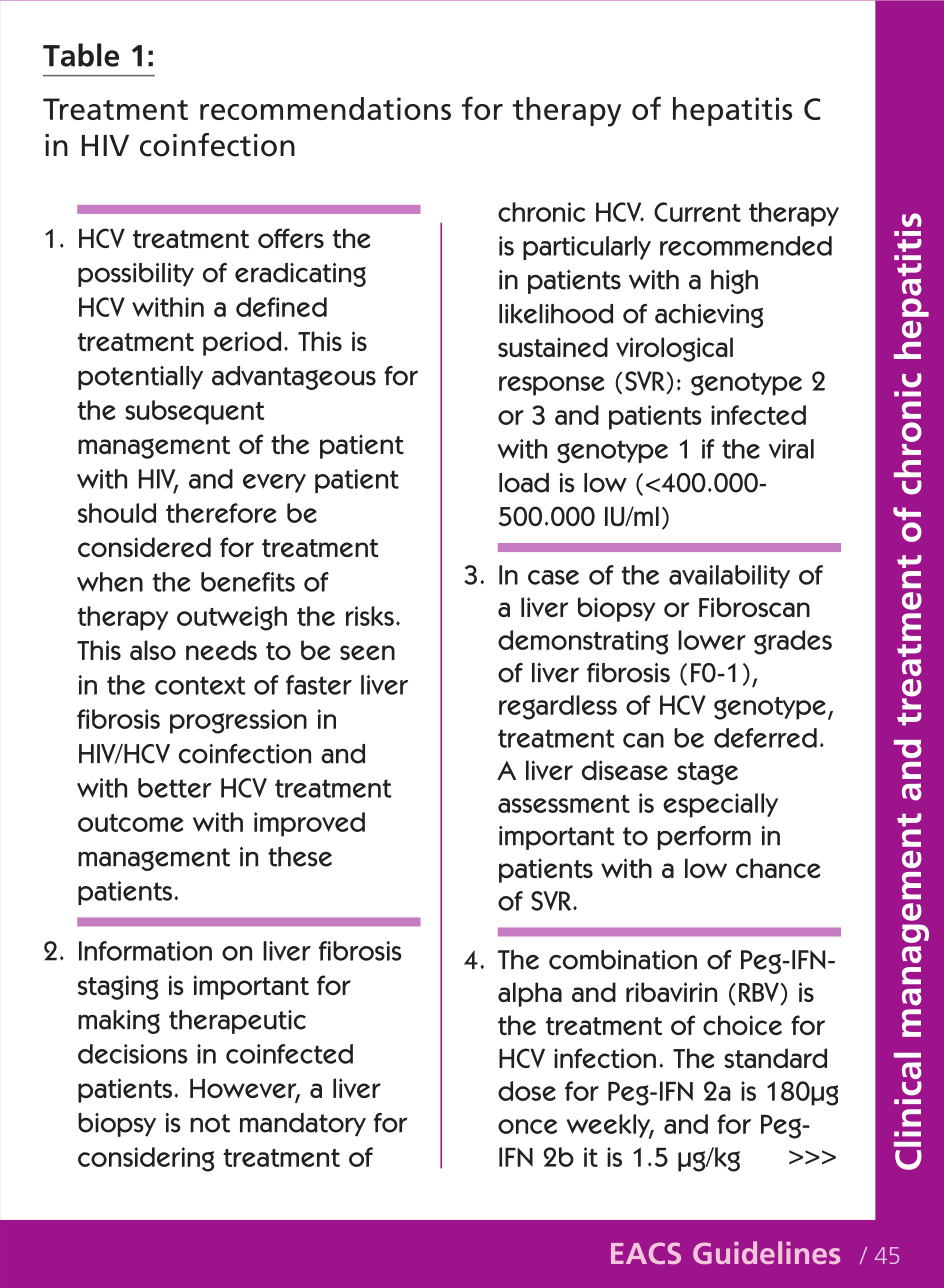 The height and width of the screenshot is (1288, 944). I want to click on assessment, so click(564, 804).
